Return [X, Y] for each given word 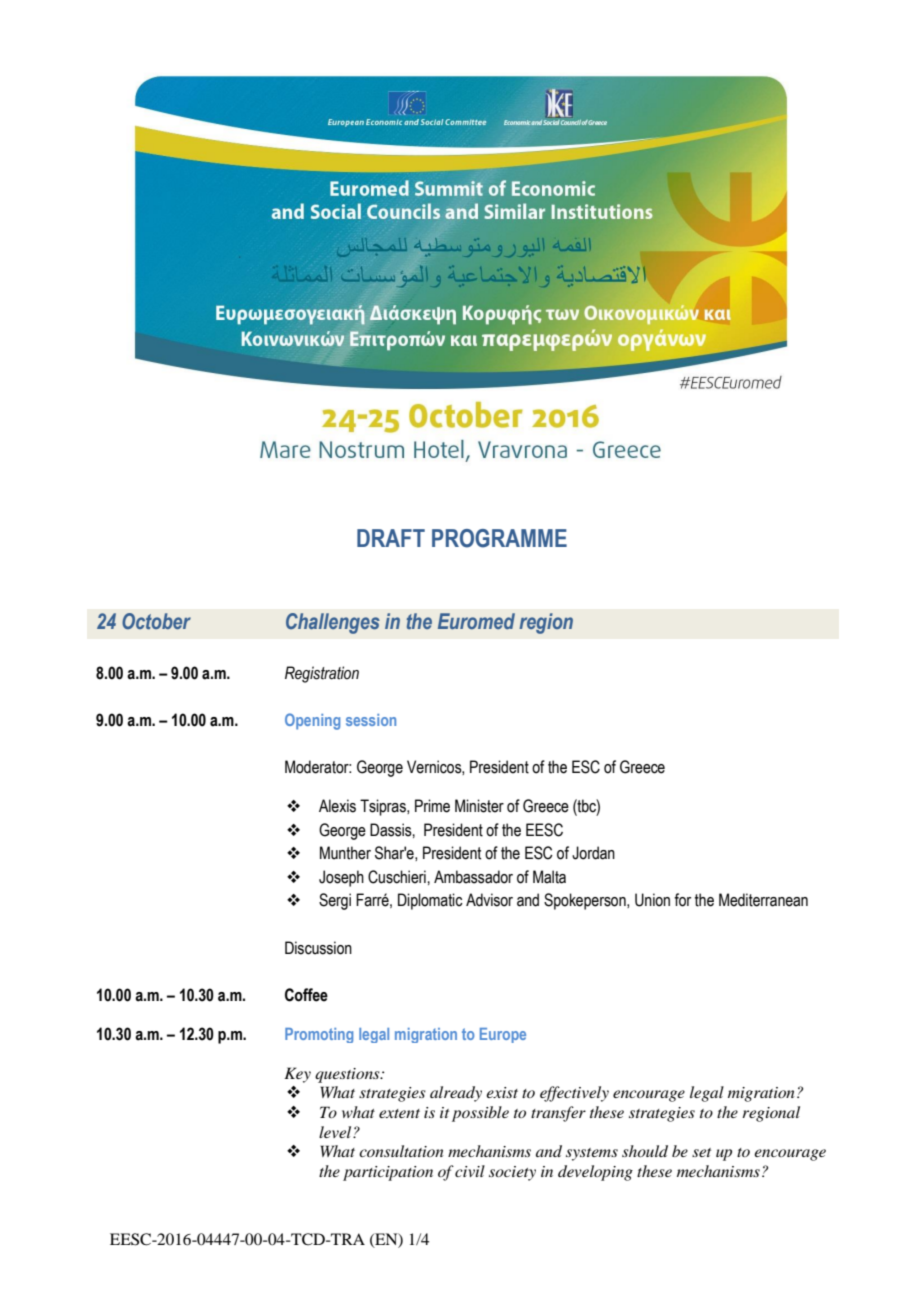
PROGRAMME [499, 538]
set [701, 1152]
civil [470, 1171]
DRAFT [391, 538]
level [336, 1132]
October [156, 621]
